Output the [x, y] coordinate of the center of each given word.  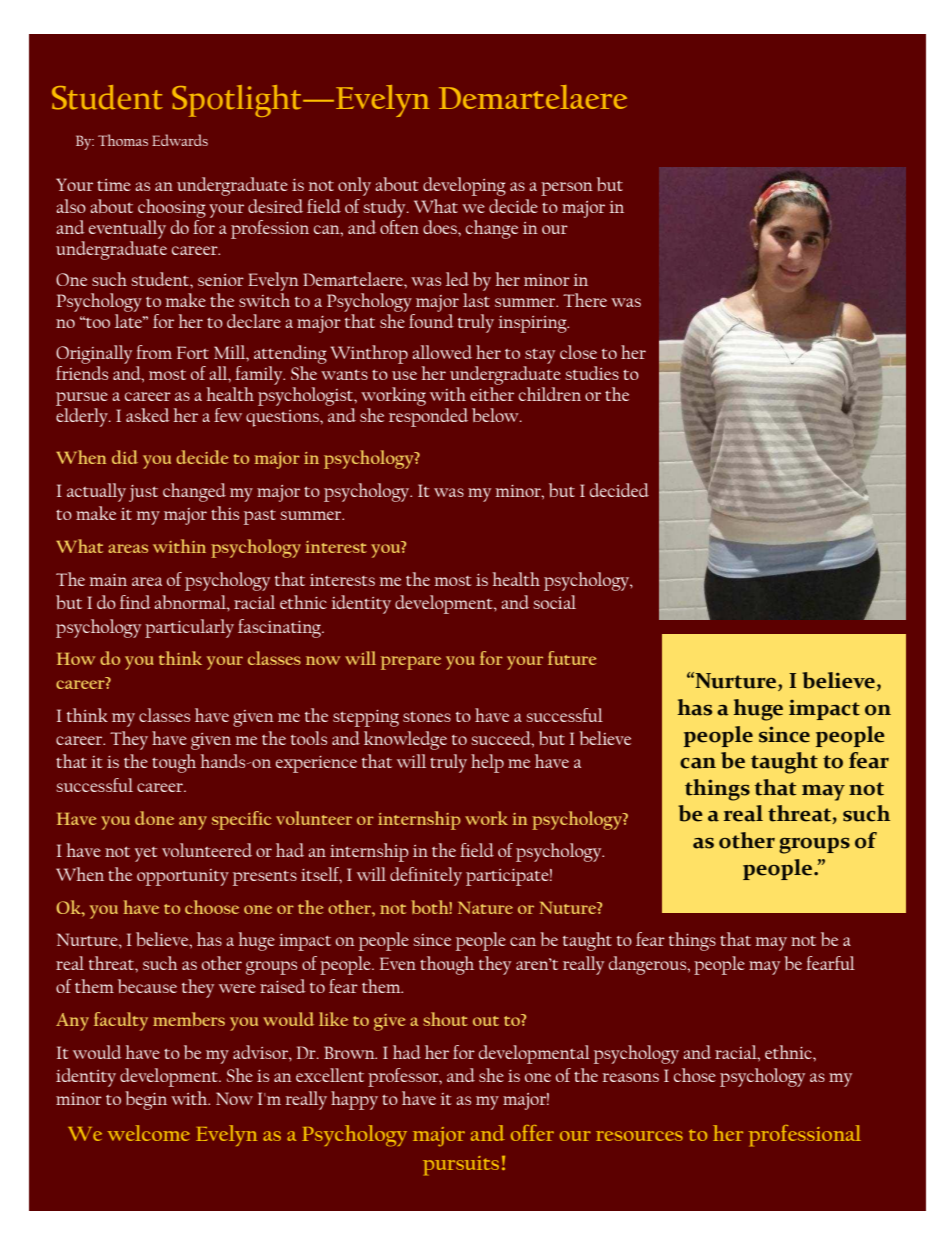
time [114, 185]
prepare [411, 663]
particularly [189, 628]
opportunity [183, 877]
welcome [148, 1133]
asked [148, 415]
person [567, 189]
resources [639, 1136]
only [354, 186]
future [572, 658]
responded [428, 417]
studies [592, 373]
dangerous [649, 965]
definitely [426, 876]
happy [354, 1100]
